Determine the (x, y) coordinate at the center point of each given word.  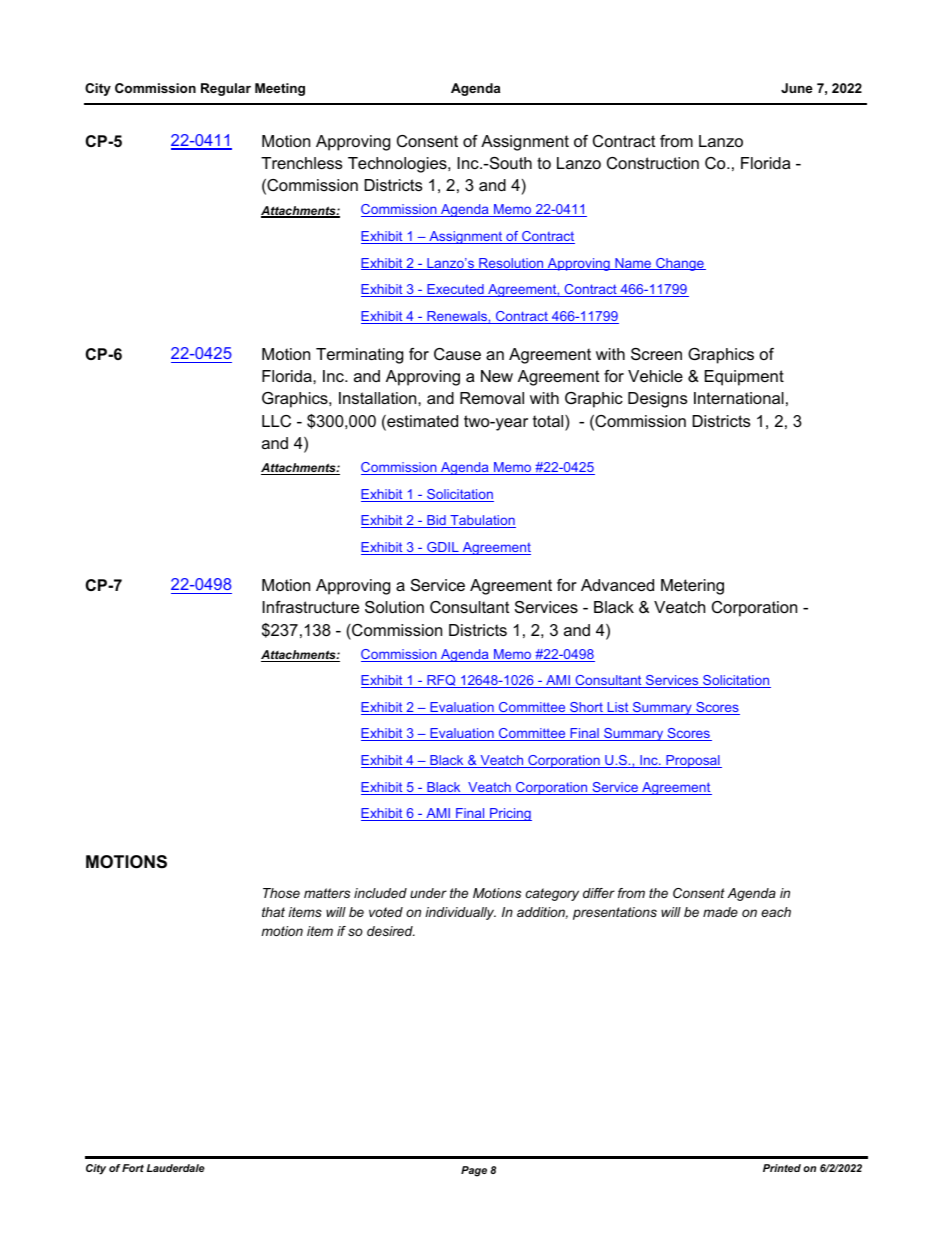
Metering (692, 587)
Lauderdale (176, 1168)
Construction (653, 163)
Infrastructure (310, 607)
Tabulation (482, 521)
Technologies (398, 165)
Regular (226, 89)
